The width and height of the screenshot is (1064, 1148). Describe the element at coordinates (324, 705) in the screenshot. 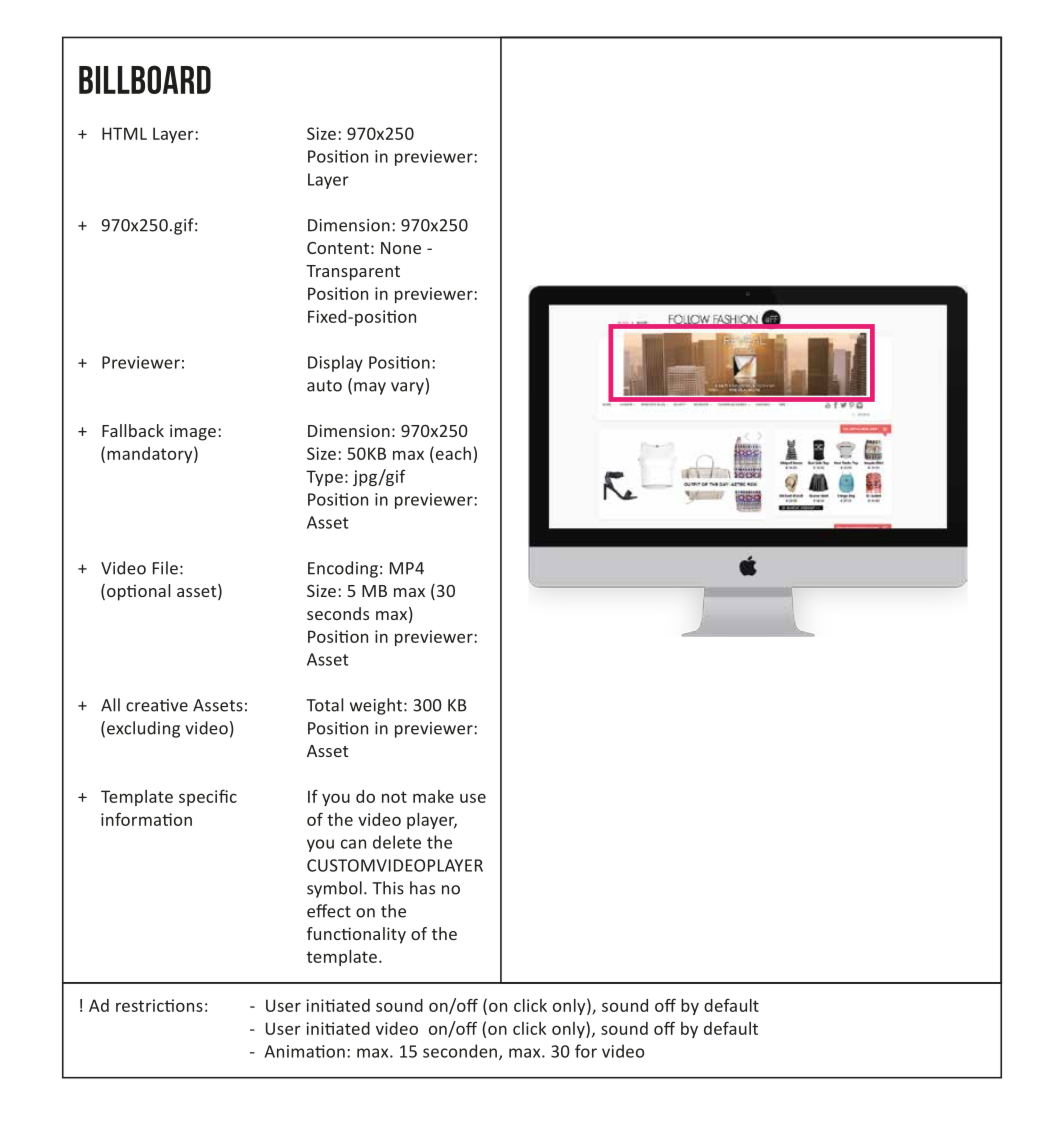

I see `Total` at that location.
